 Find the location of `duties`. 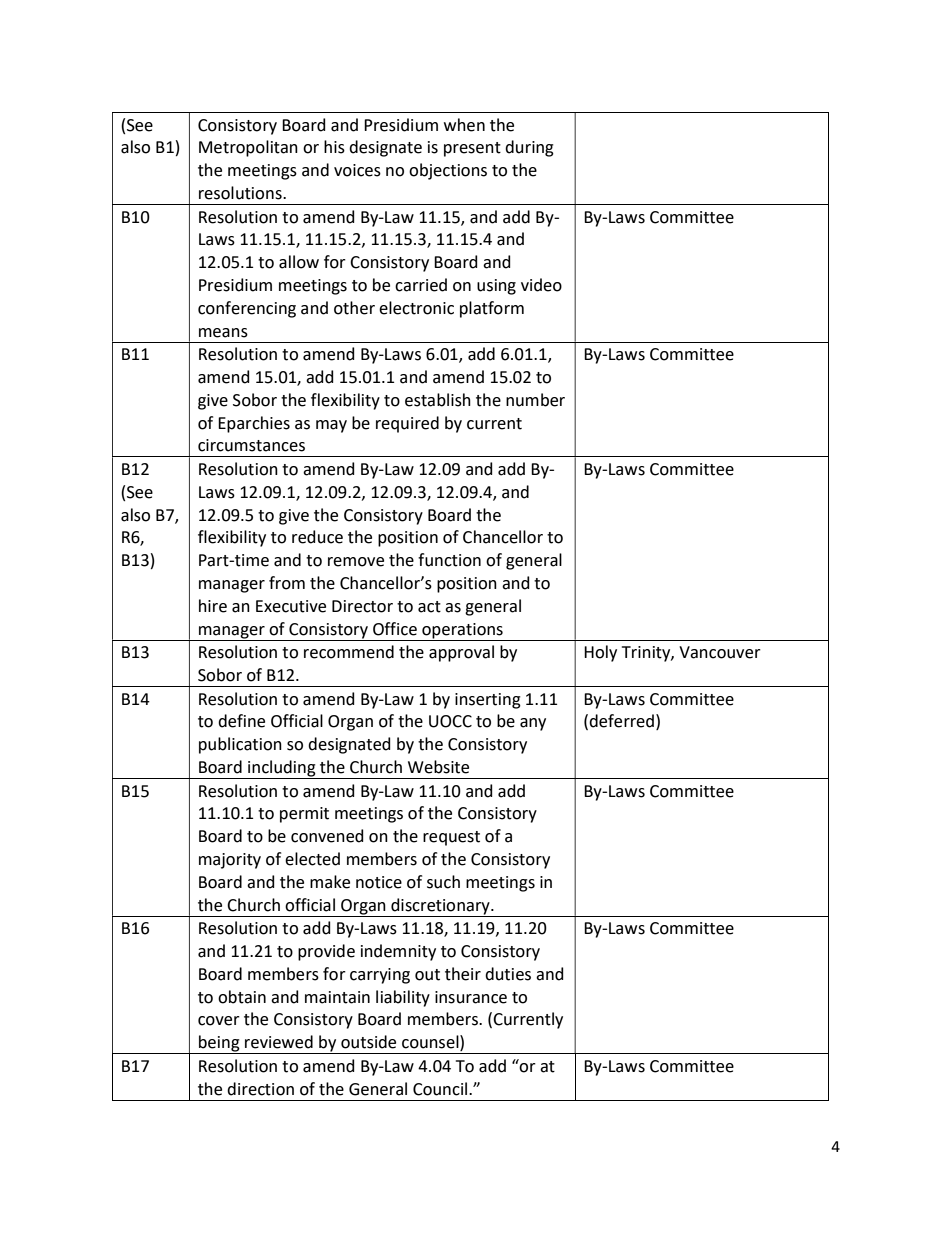

duties is located at coordinates (508, 974).
